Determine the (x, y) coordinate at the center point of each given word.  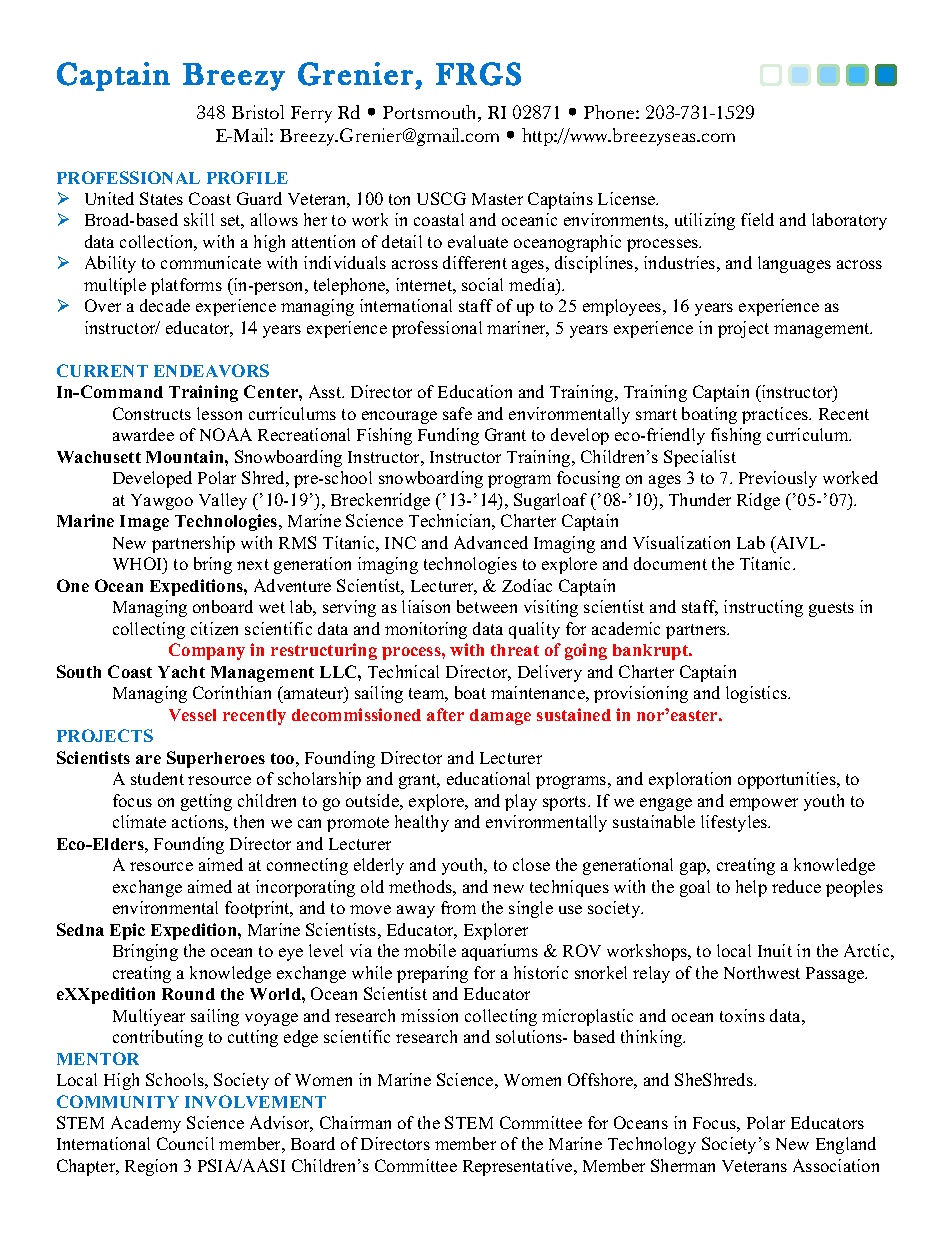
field (757, 219)
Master (497, 199)
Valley (223, 501)
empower (764, 804)
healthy (422, 823)
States (161, 198)
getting (206, 802)
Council (185, 1143)
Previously (778, 479)
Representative (519, 1167)
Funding (448, 436)
